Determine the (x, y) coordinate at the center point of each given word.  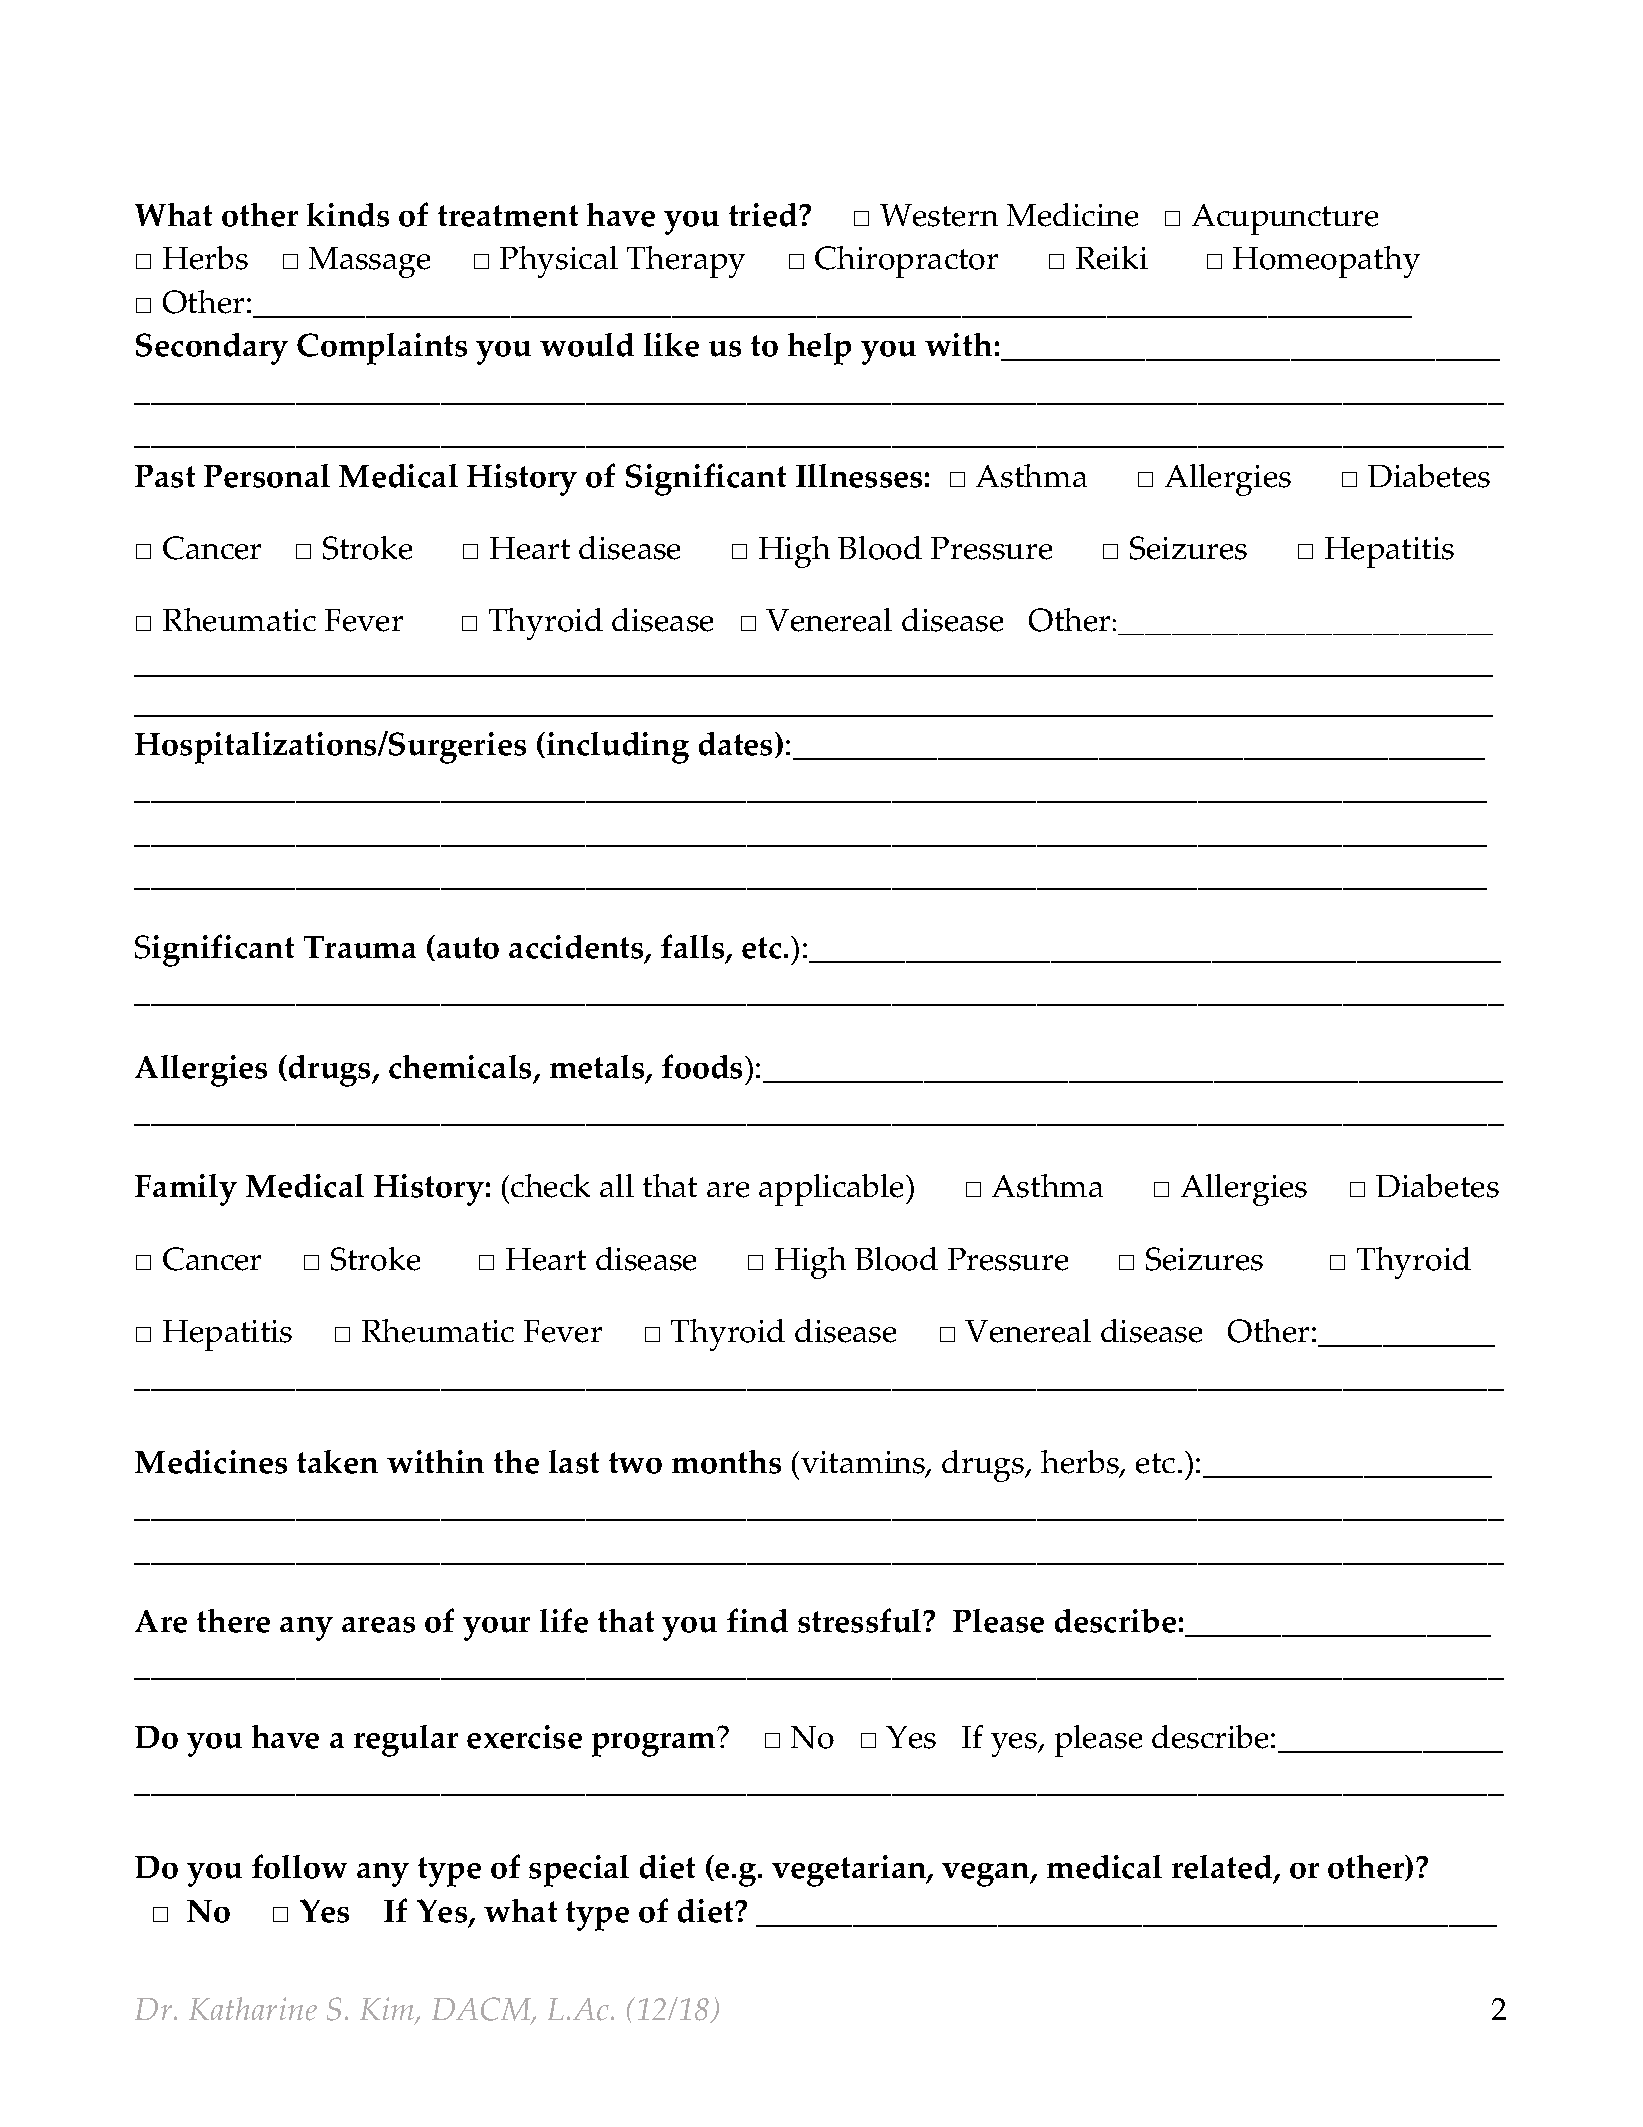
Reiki (1112, 258)
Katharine (253, 2009)
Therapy (686, 262)
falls (694, 948)
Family (186, 1190)
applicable (833, 1190)
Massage (369, 262)
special (579, 1871)
